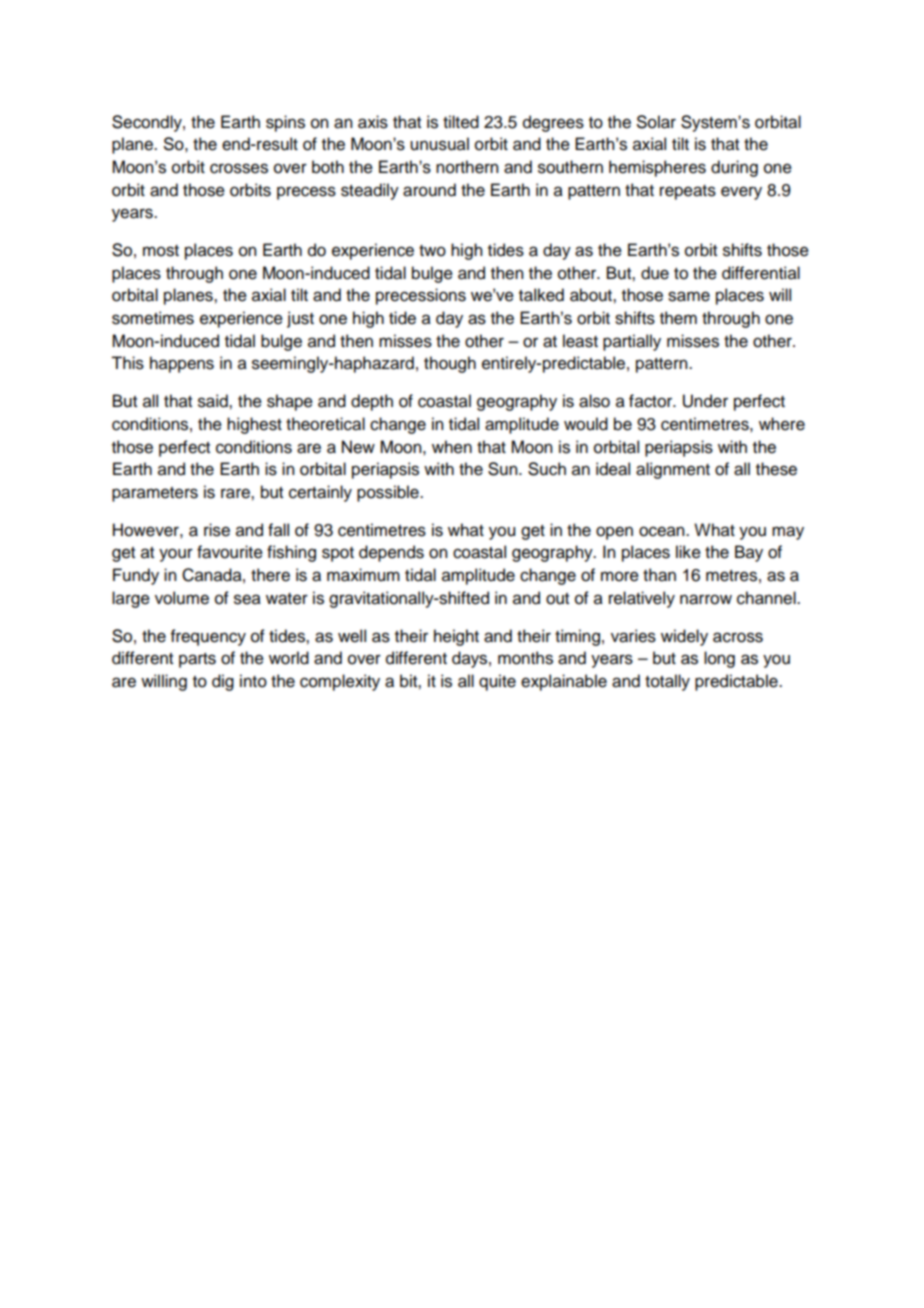 This screenshot has height=1308, width=924. What do you see at coordinates (656, 122) in the screenshot?
I see `Solar` at bounding box center [656, 122].
